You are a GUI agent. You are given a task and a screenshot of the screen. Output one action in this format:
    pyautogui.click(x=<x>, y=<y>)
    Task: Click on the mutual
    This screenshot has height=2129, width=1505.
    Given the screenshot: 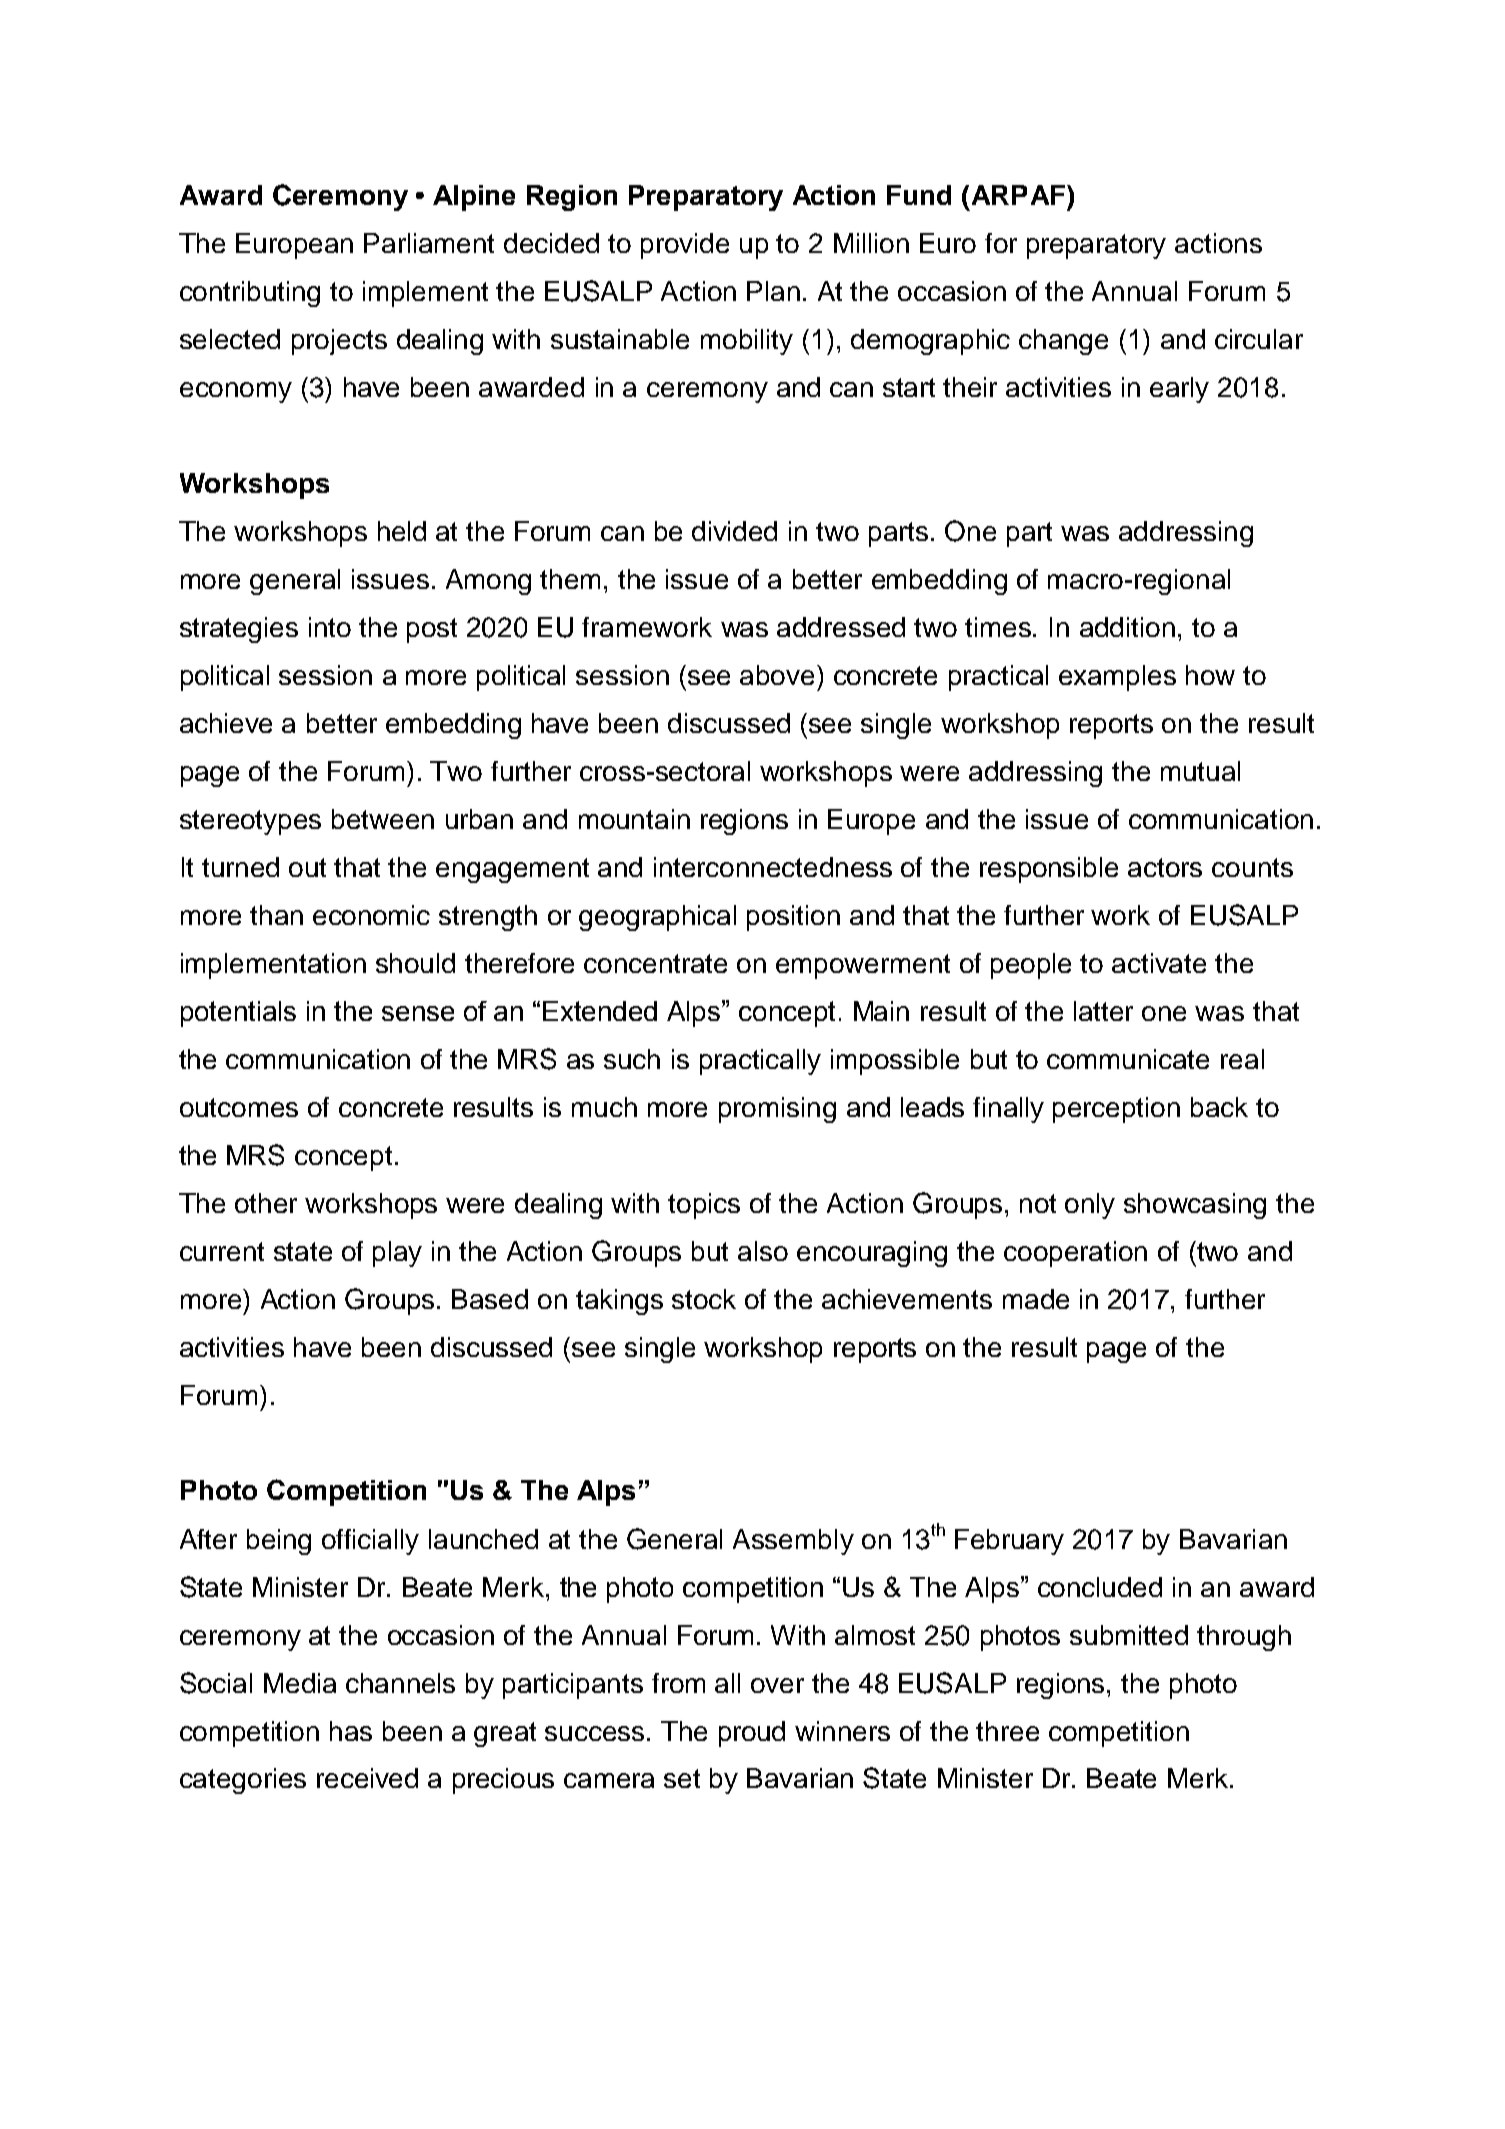 What is the action you would take?
    pyautogui.click(x=1200, y=771)
